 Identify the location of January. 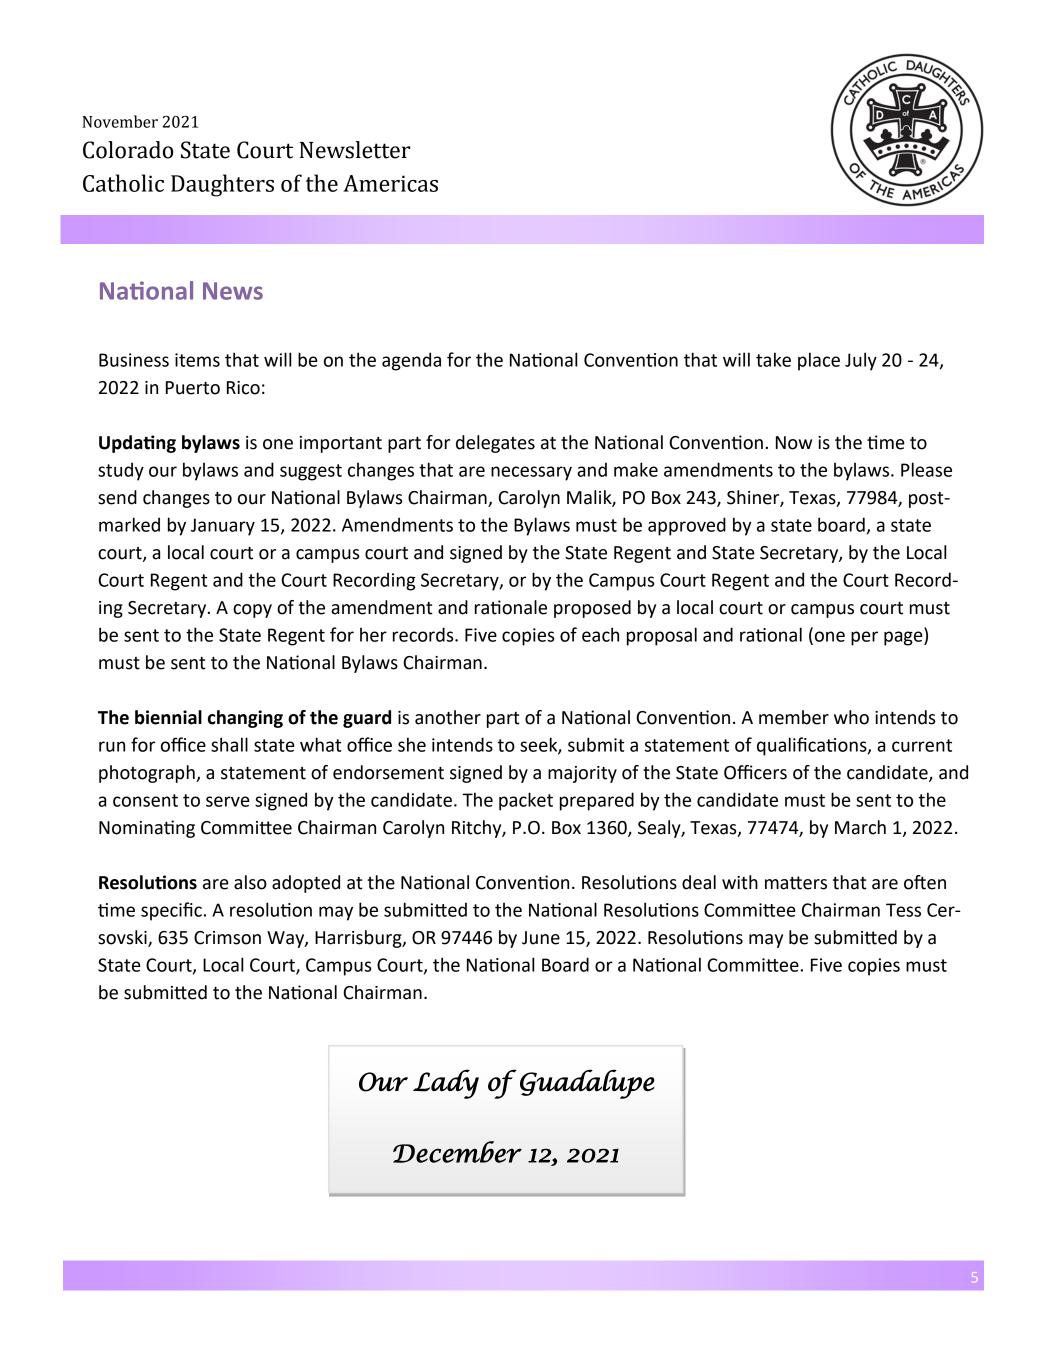
(223, 527).
